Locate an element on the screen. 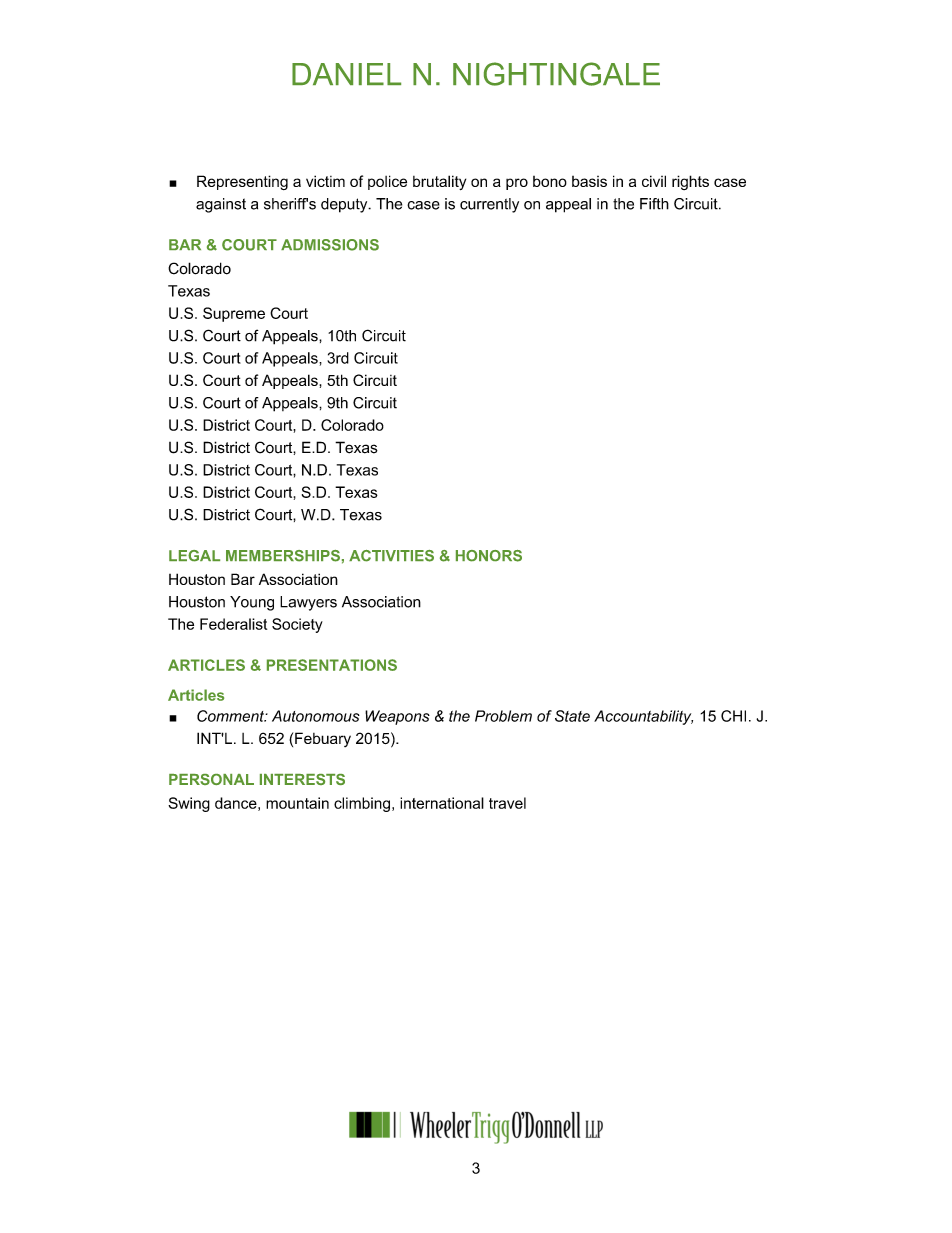 This screenshot has width=952, height=1233. NIGHTINGALE is located at coordinates (556, 74).
